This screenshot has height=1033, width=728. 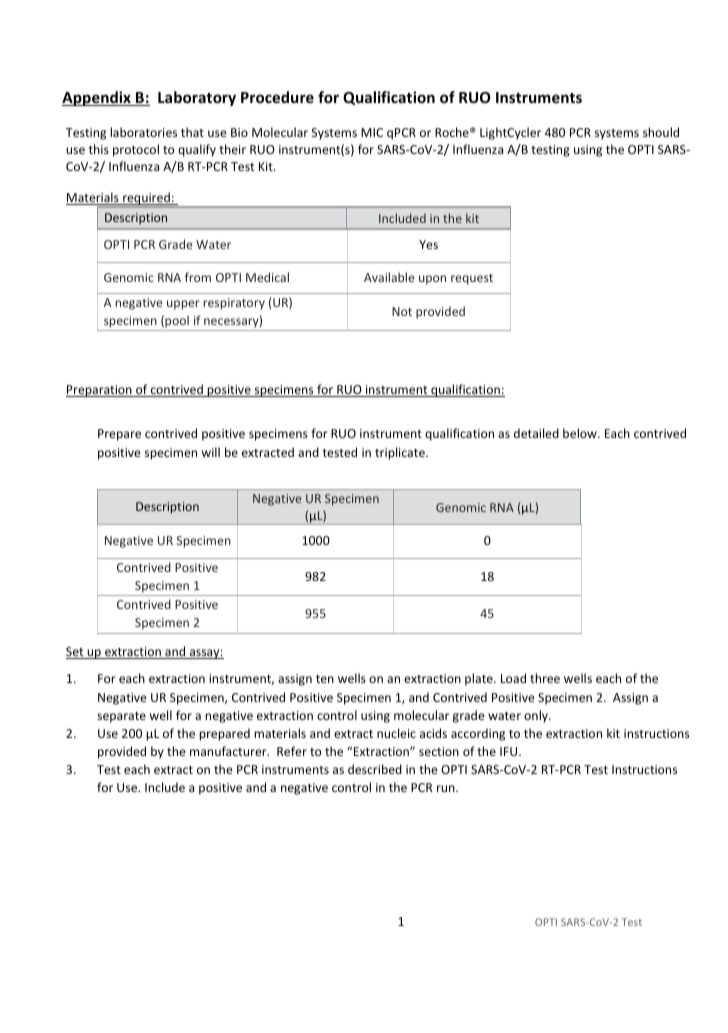 What do you see at coordinates (211, 452) in the screenshot?
I see `will` at bounding box center [211, 452].
